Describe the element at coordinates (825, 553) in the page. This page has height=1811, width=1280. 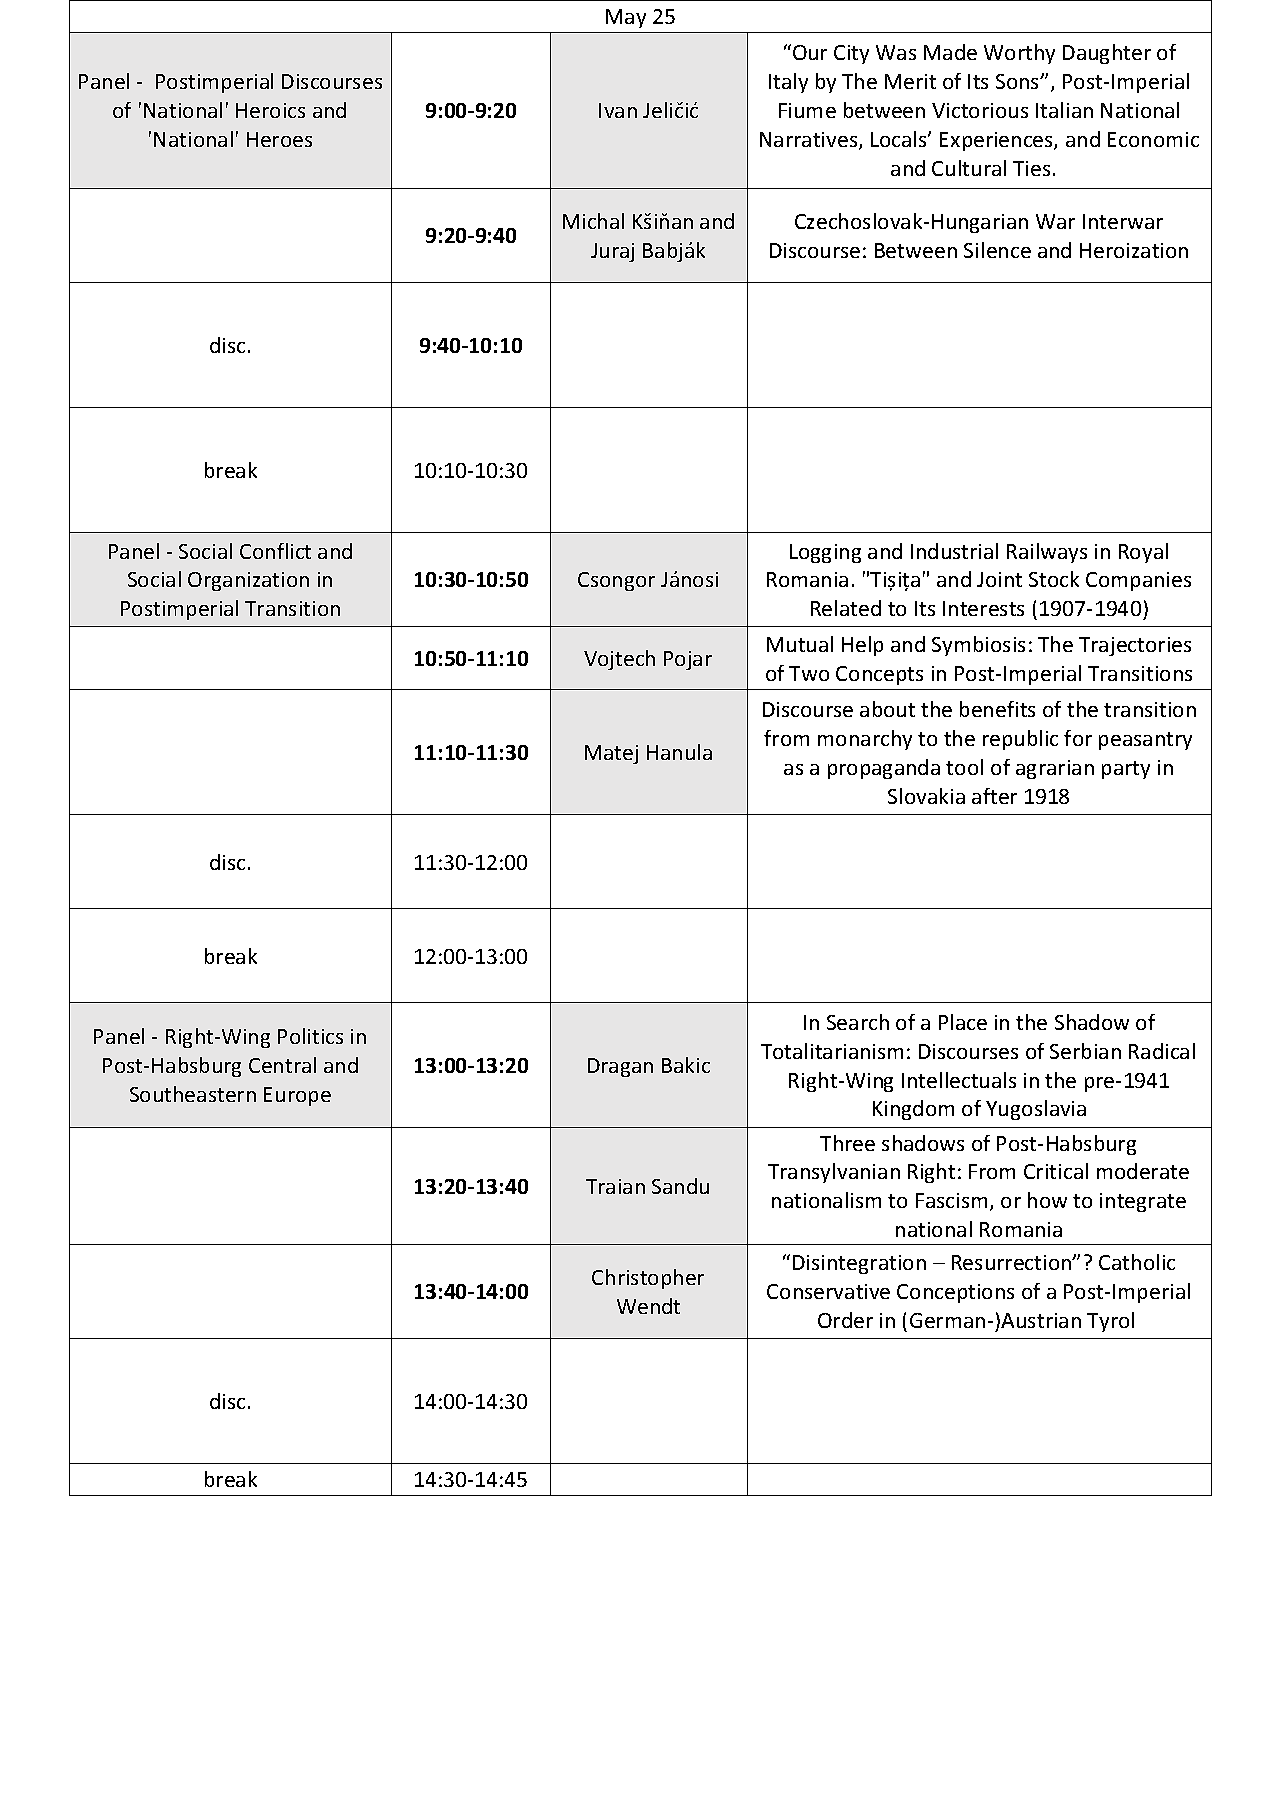
I see `Logging` at that location.
